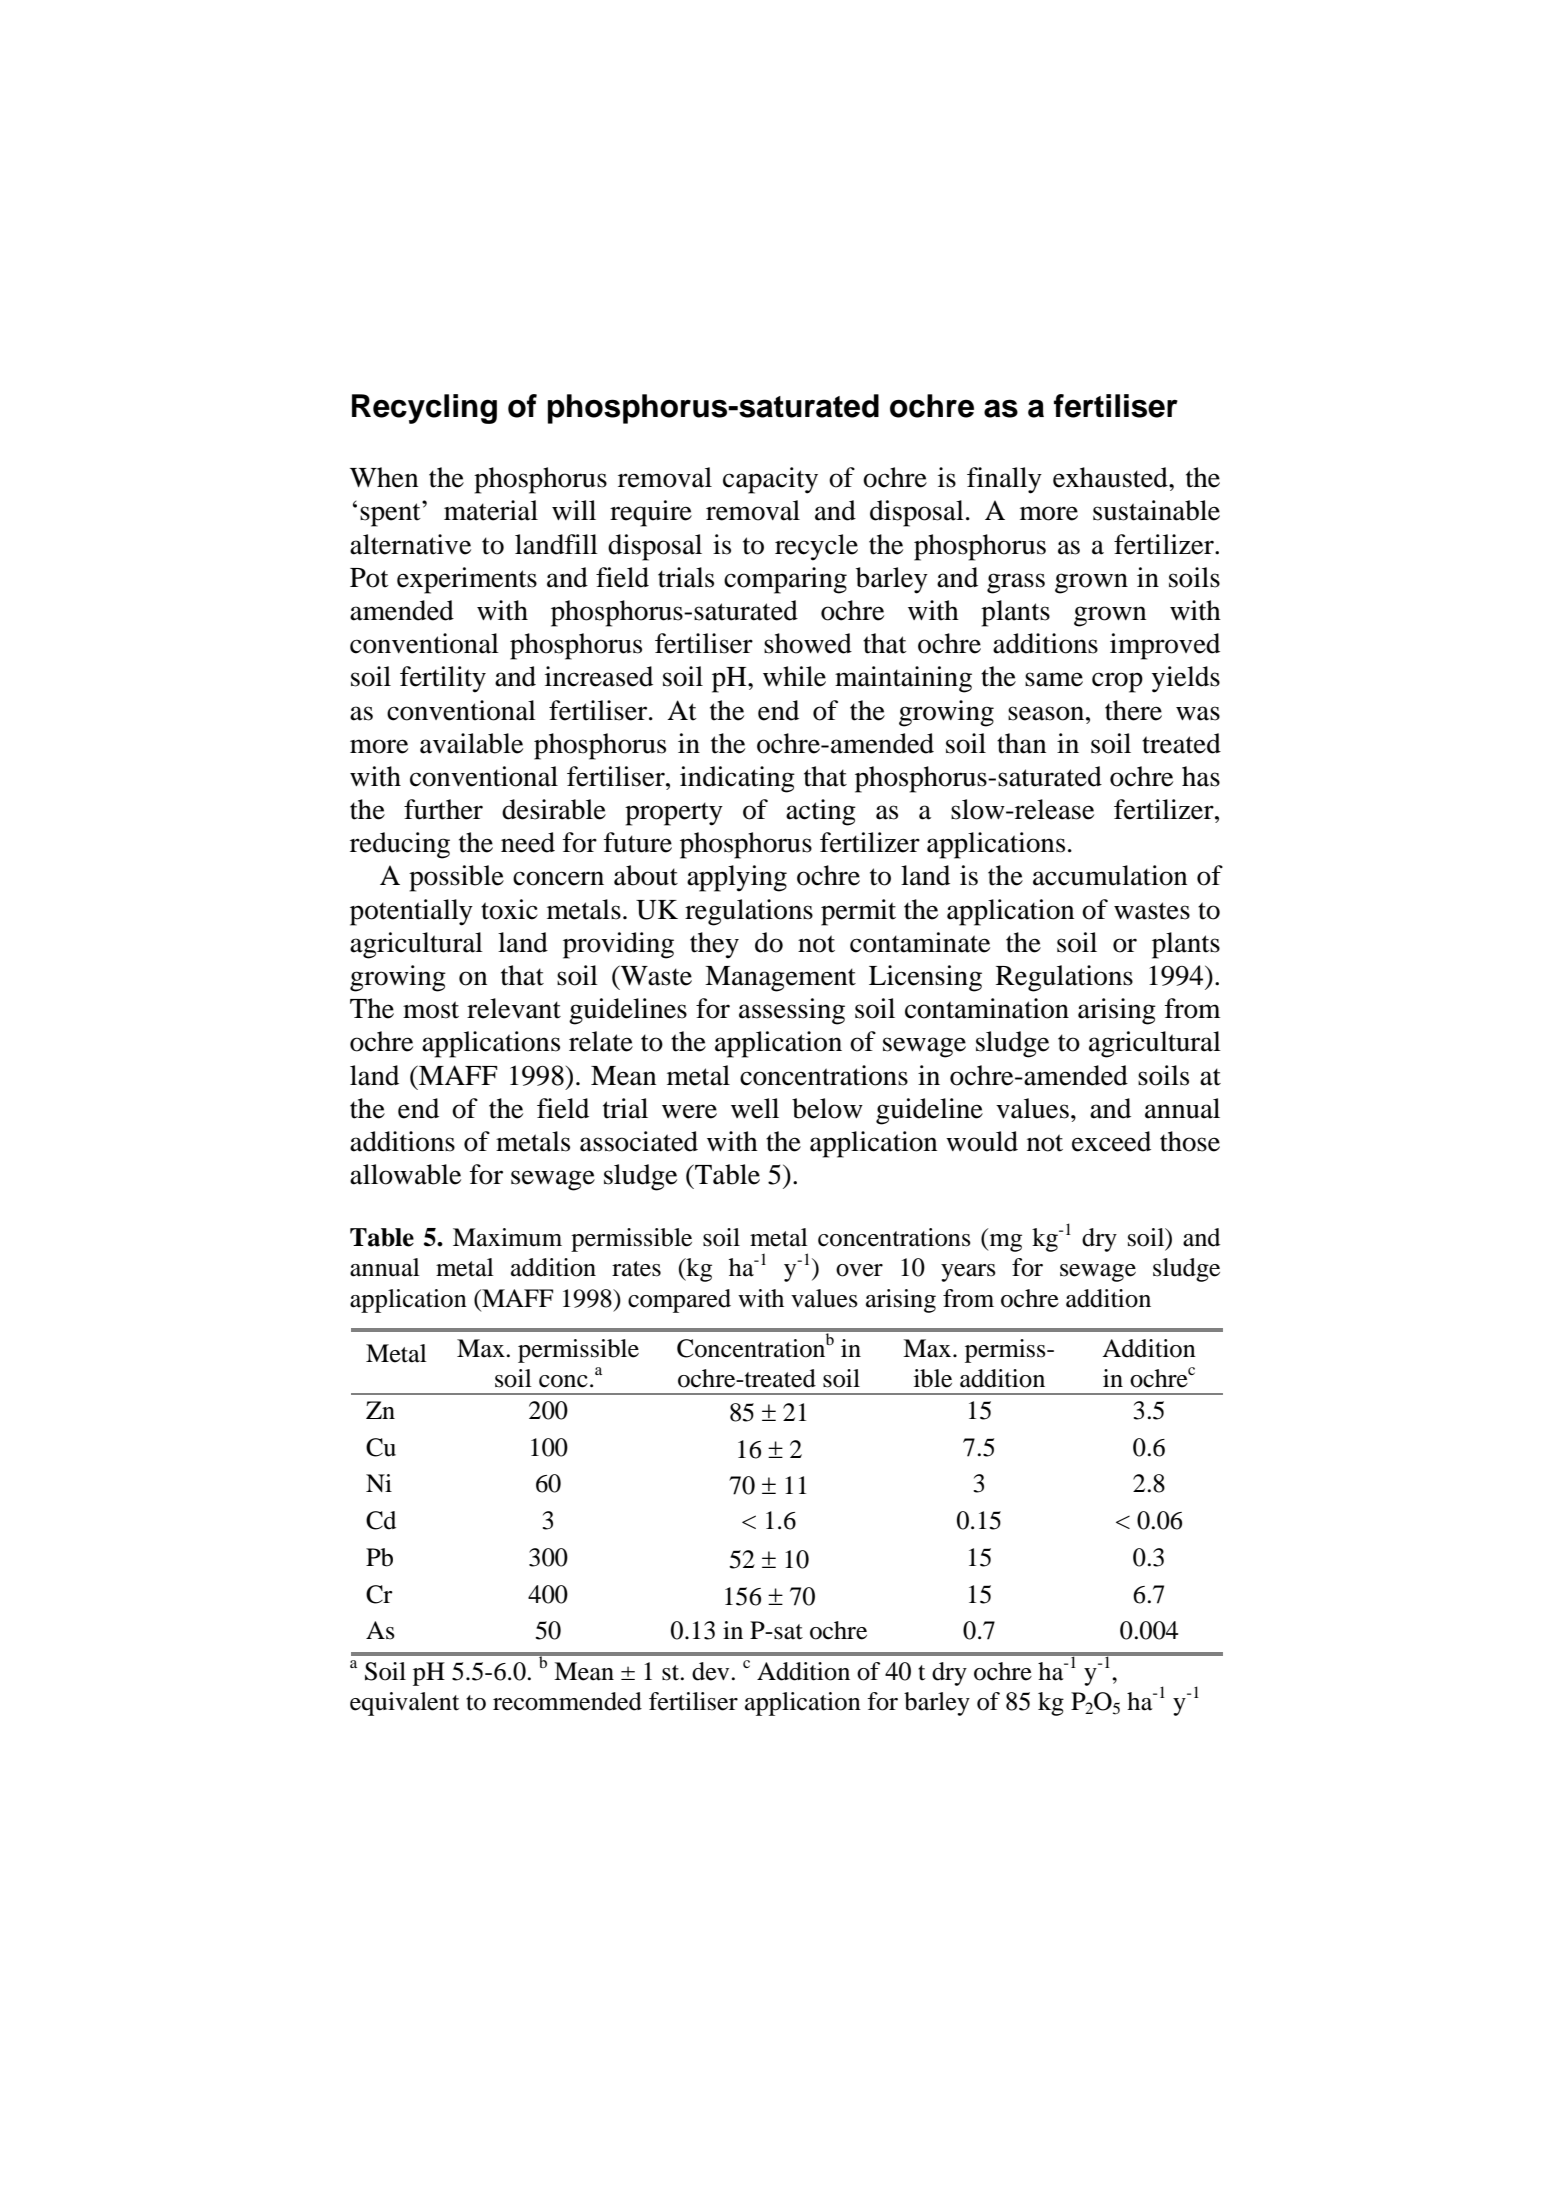 This document has width=1563, height=2211. Describe the element at coordinates (424, 409) in the document. I see `Recycling` at that location.
